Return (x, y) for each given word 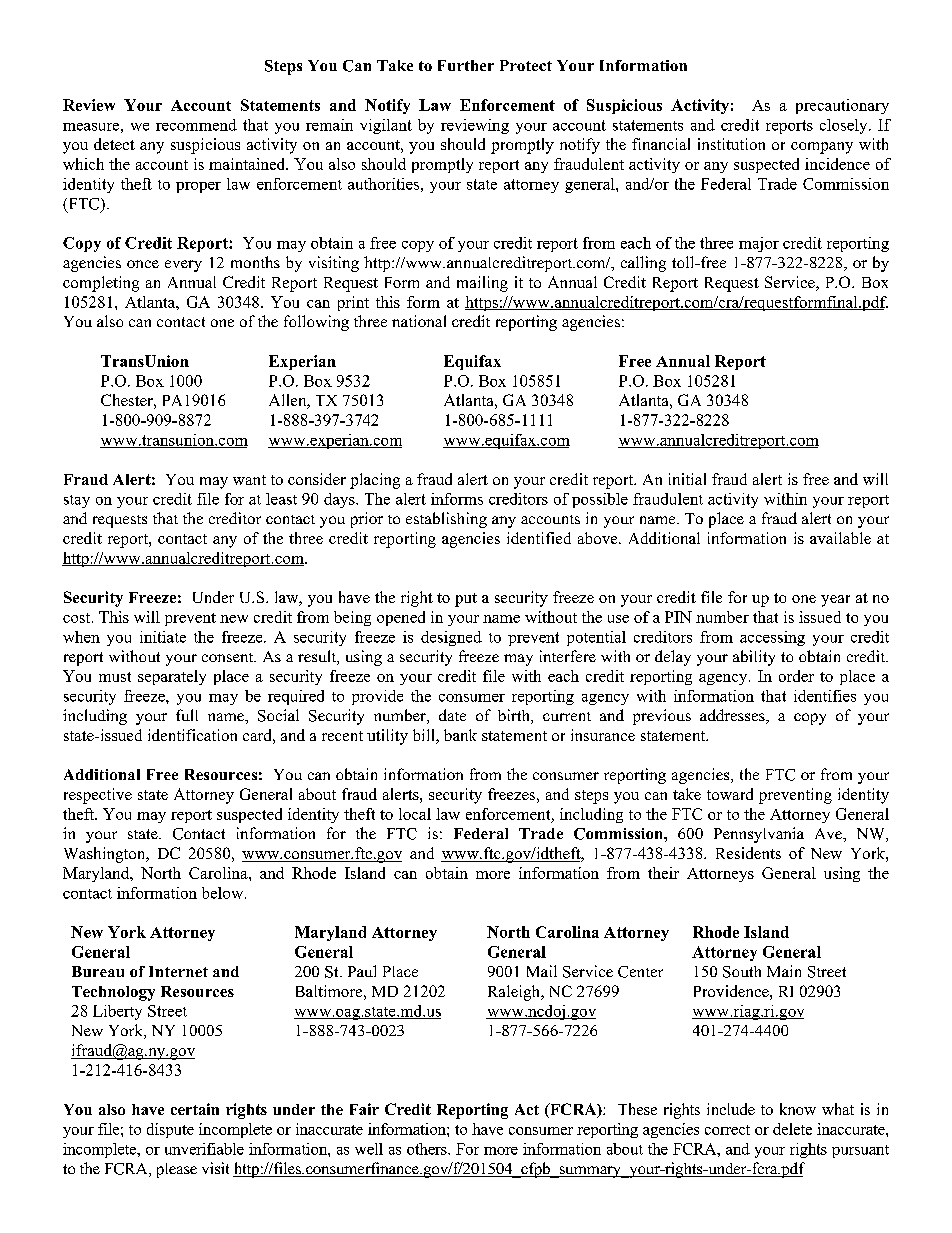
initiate (163, 637)
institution (731, 144)
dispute (170, 1130)
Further (466, 65)
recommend (196, 125)
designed (451, 638)
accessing (772, 638)
